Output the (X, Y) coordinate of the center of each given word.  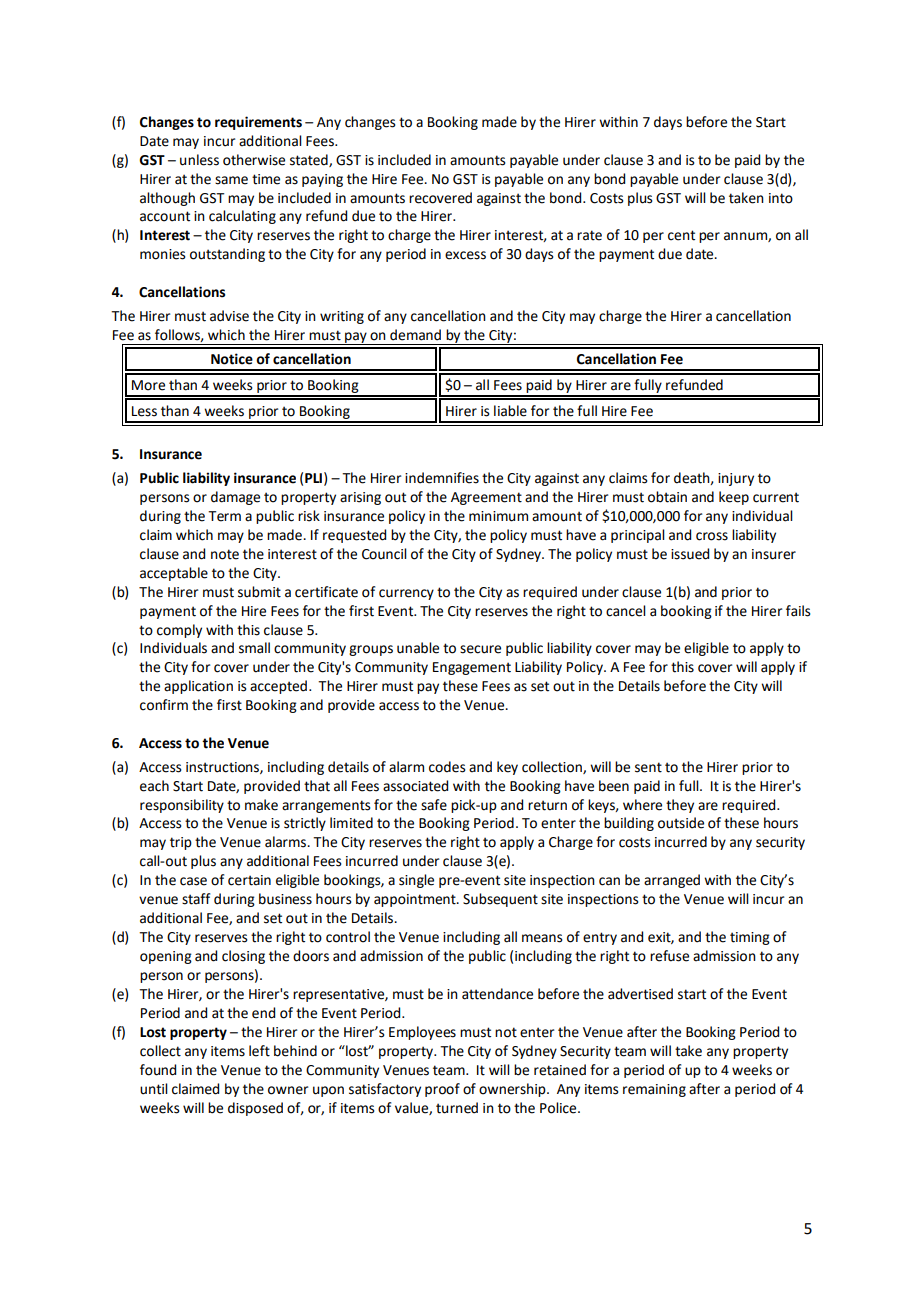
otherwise (254, 160)
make (261, 805)
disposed (255, 1109)
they (680, 806)
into (781, 198)
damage (235, 498)
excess (465, 255)
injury (736, 479)
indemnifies (442, 478)
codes (447, 767)
